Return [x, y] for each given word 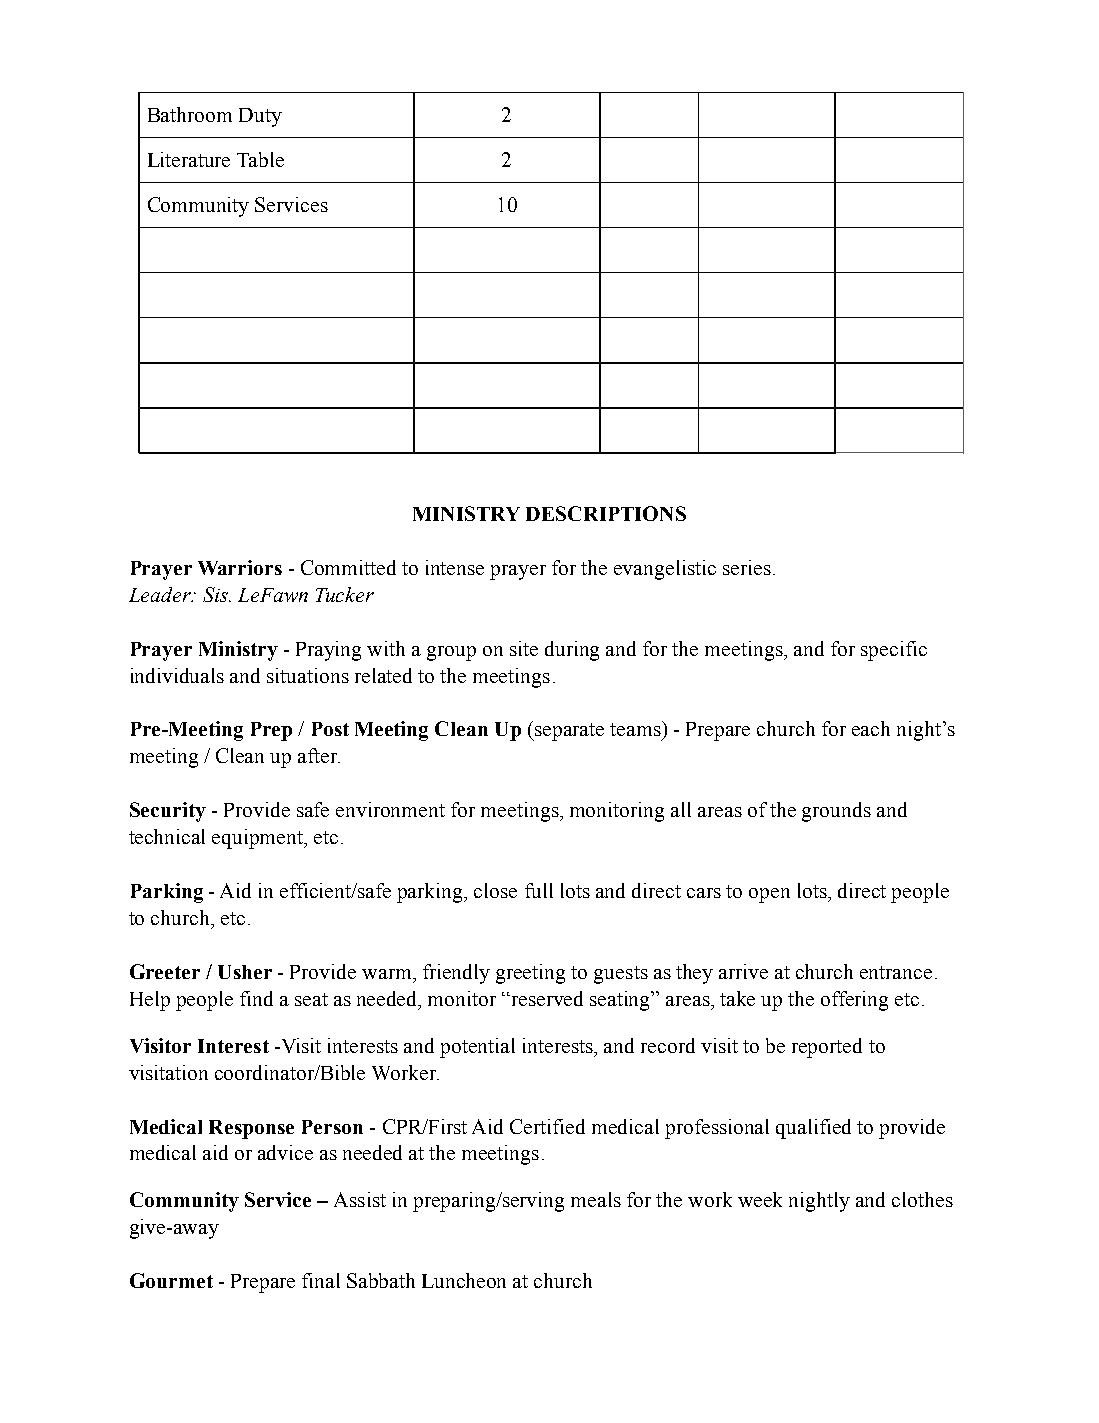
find [256, 998]
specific [894, 651]
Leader [161, 594]
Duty [260, 117]
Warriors [240, 567]
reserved [546, 998]
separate [568, 732]
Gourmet [171, 1280]
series [747, 567]
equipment [259, 839]
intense [455, 567]
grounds [836, 812]
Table [260, 159]
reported [827, 1048]
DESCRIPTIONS [606, 513]
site [524, 648]
